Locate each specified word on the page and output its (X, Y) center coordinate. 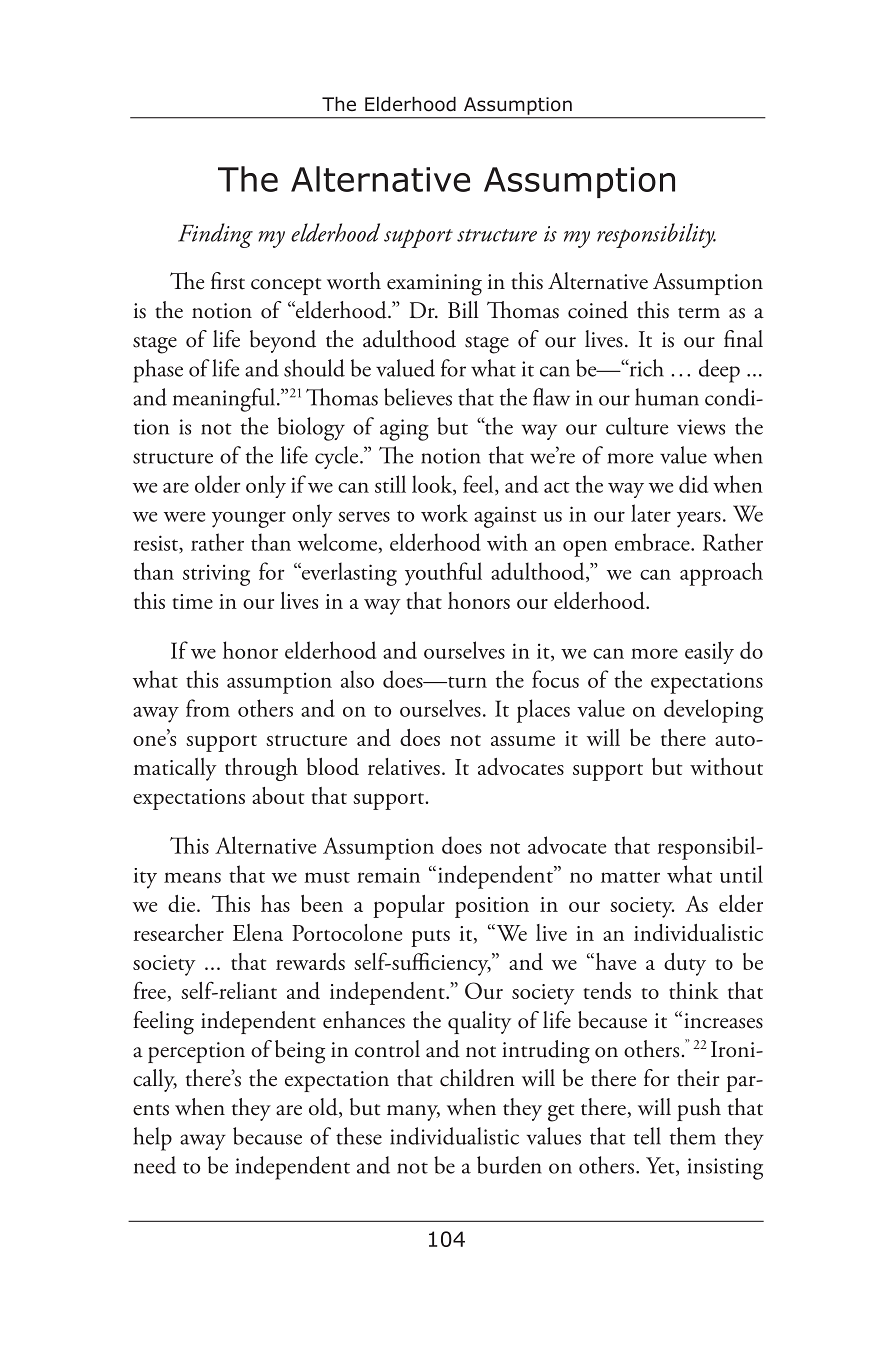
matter (630, 877)
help (152, 1139)
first (228, 281)
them (693, 1136)
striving (216, 575)
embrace (653, 542)
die (183, 903)
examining (434, 285)
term (699, 313)
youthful (443, 574)
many (413, 1113)
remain (388, 875)
